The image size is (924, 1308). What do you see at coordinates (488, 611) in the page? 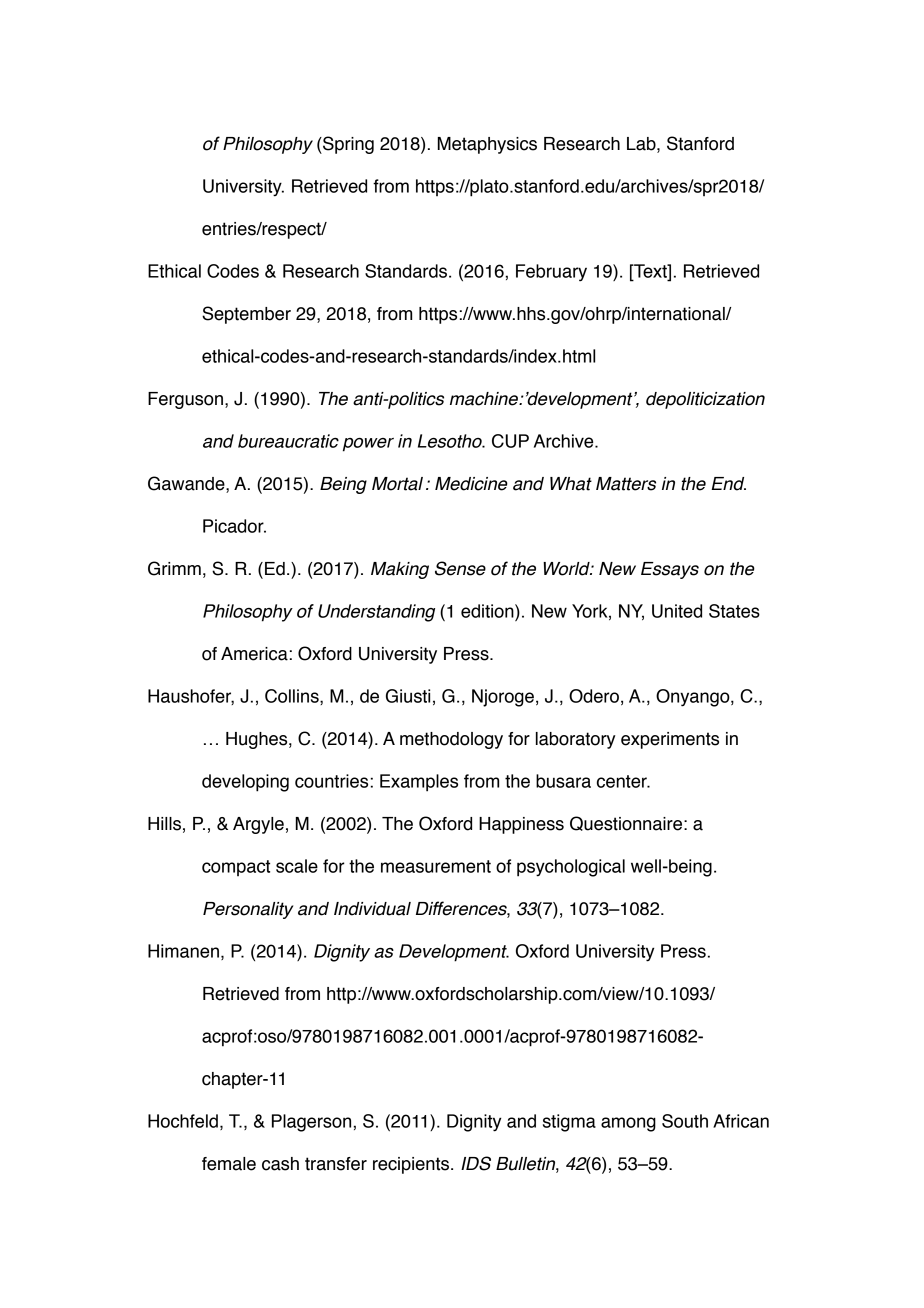
I see `edition` at bounding box center [488, 611].
